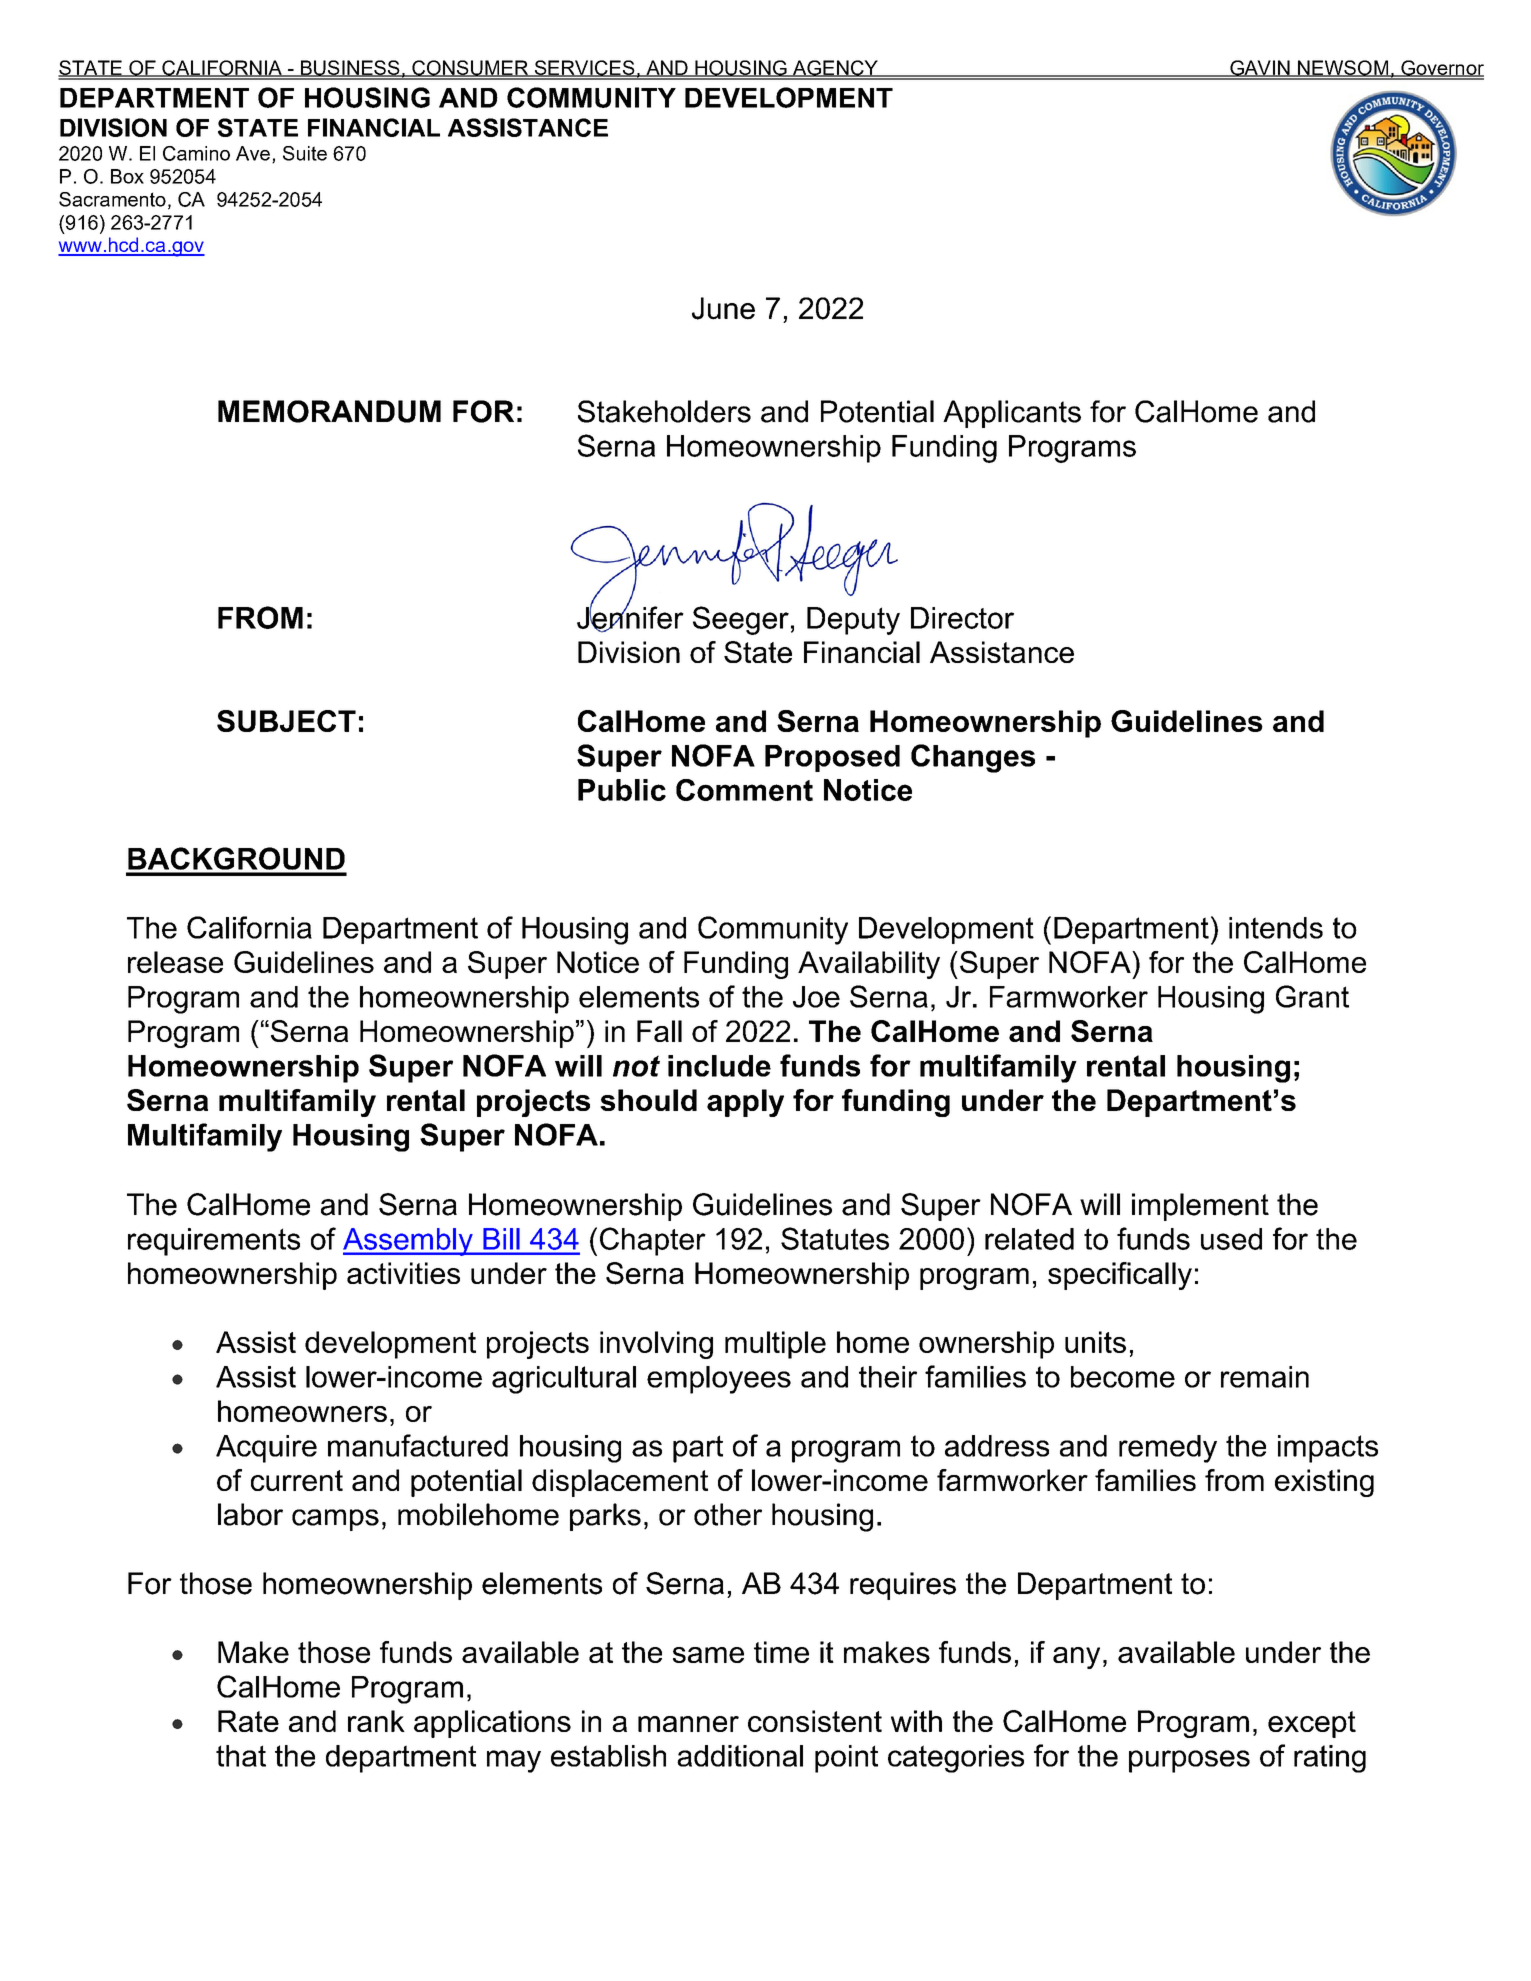 The image size is (1531, 1981). Describe the element at coordinates (253, 153) in the document. I see `Ave` at that location.
